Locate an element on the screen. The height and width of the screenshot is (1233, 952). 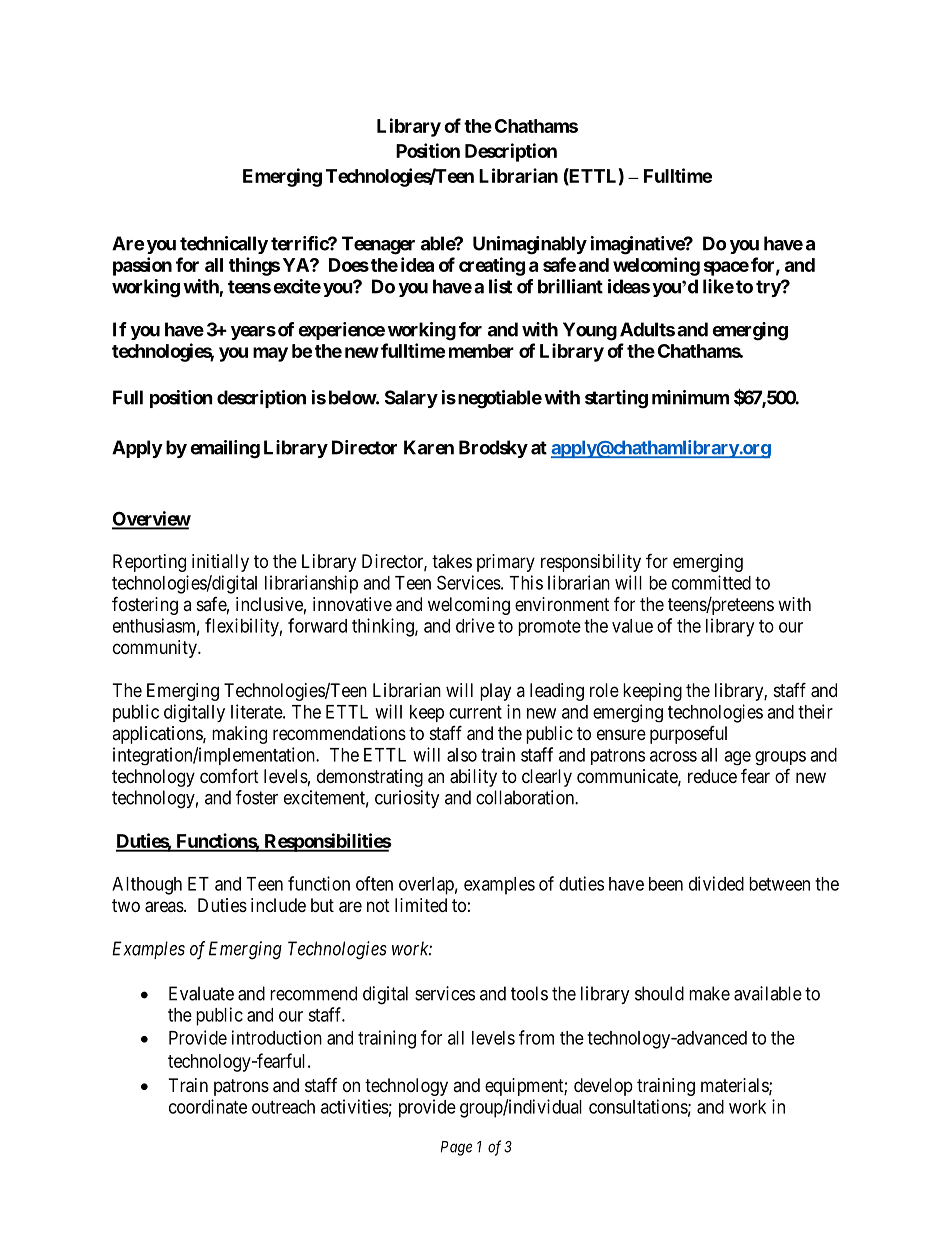
develop is located at coordinates (603, 1087).
